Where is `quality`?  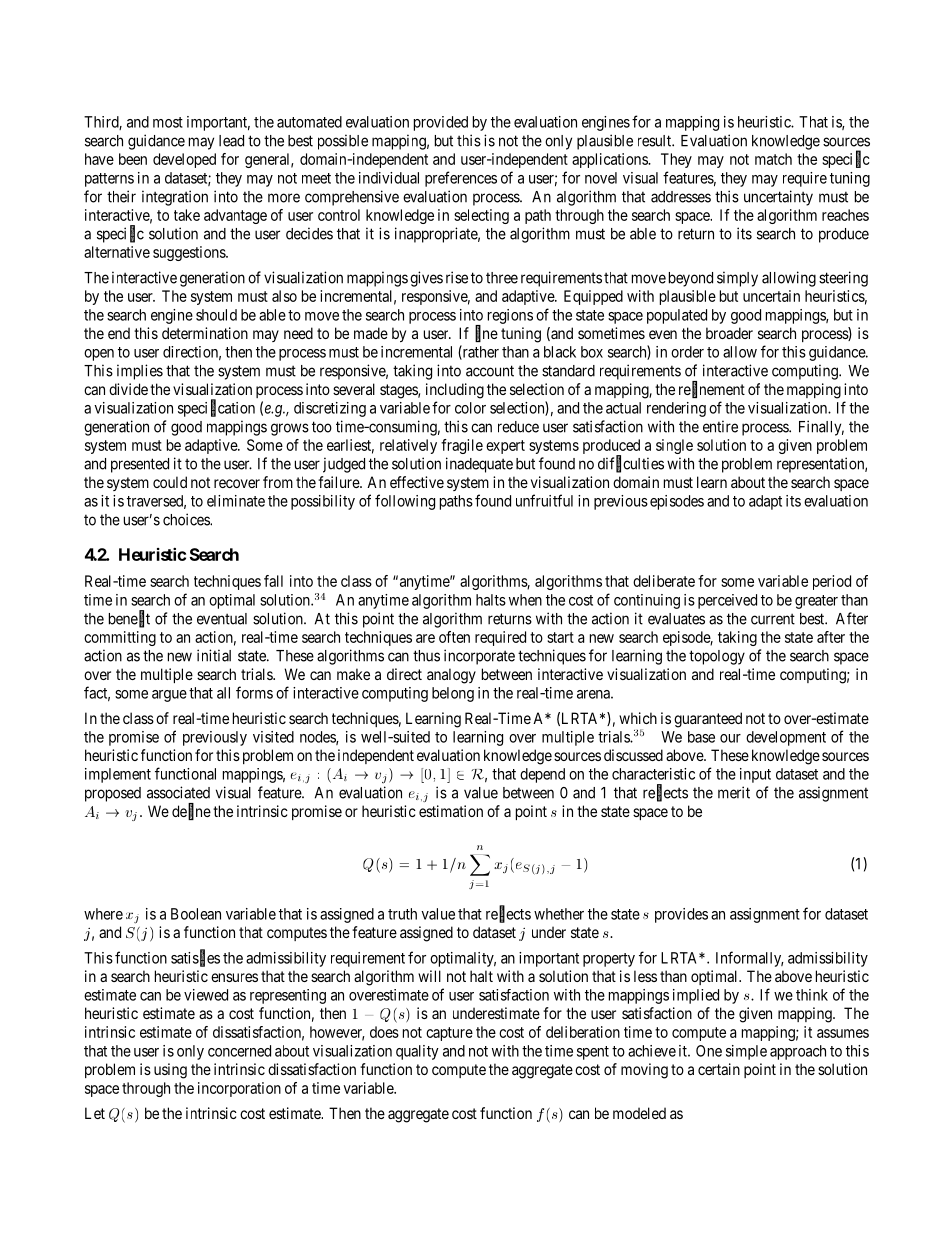
quality is located at coordinates (417, 1052).
